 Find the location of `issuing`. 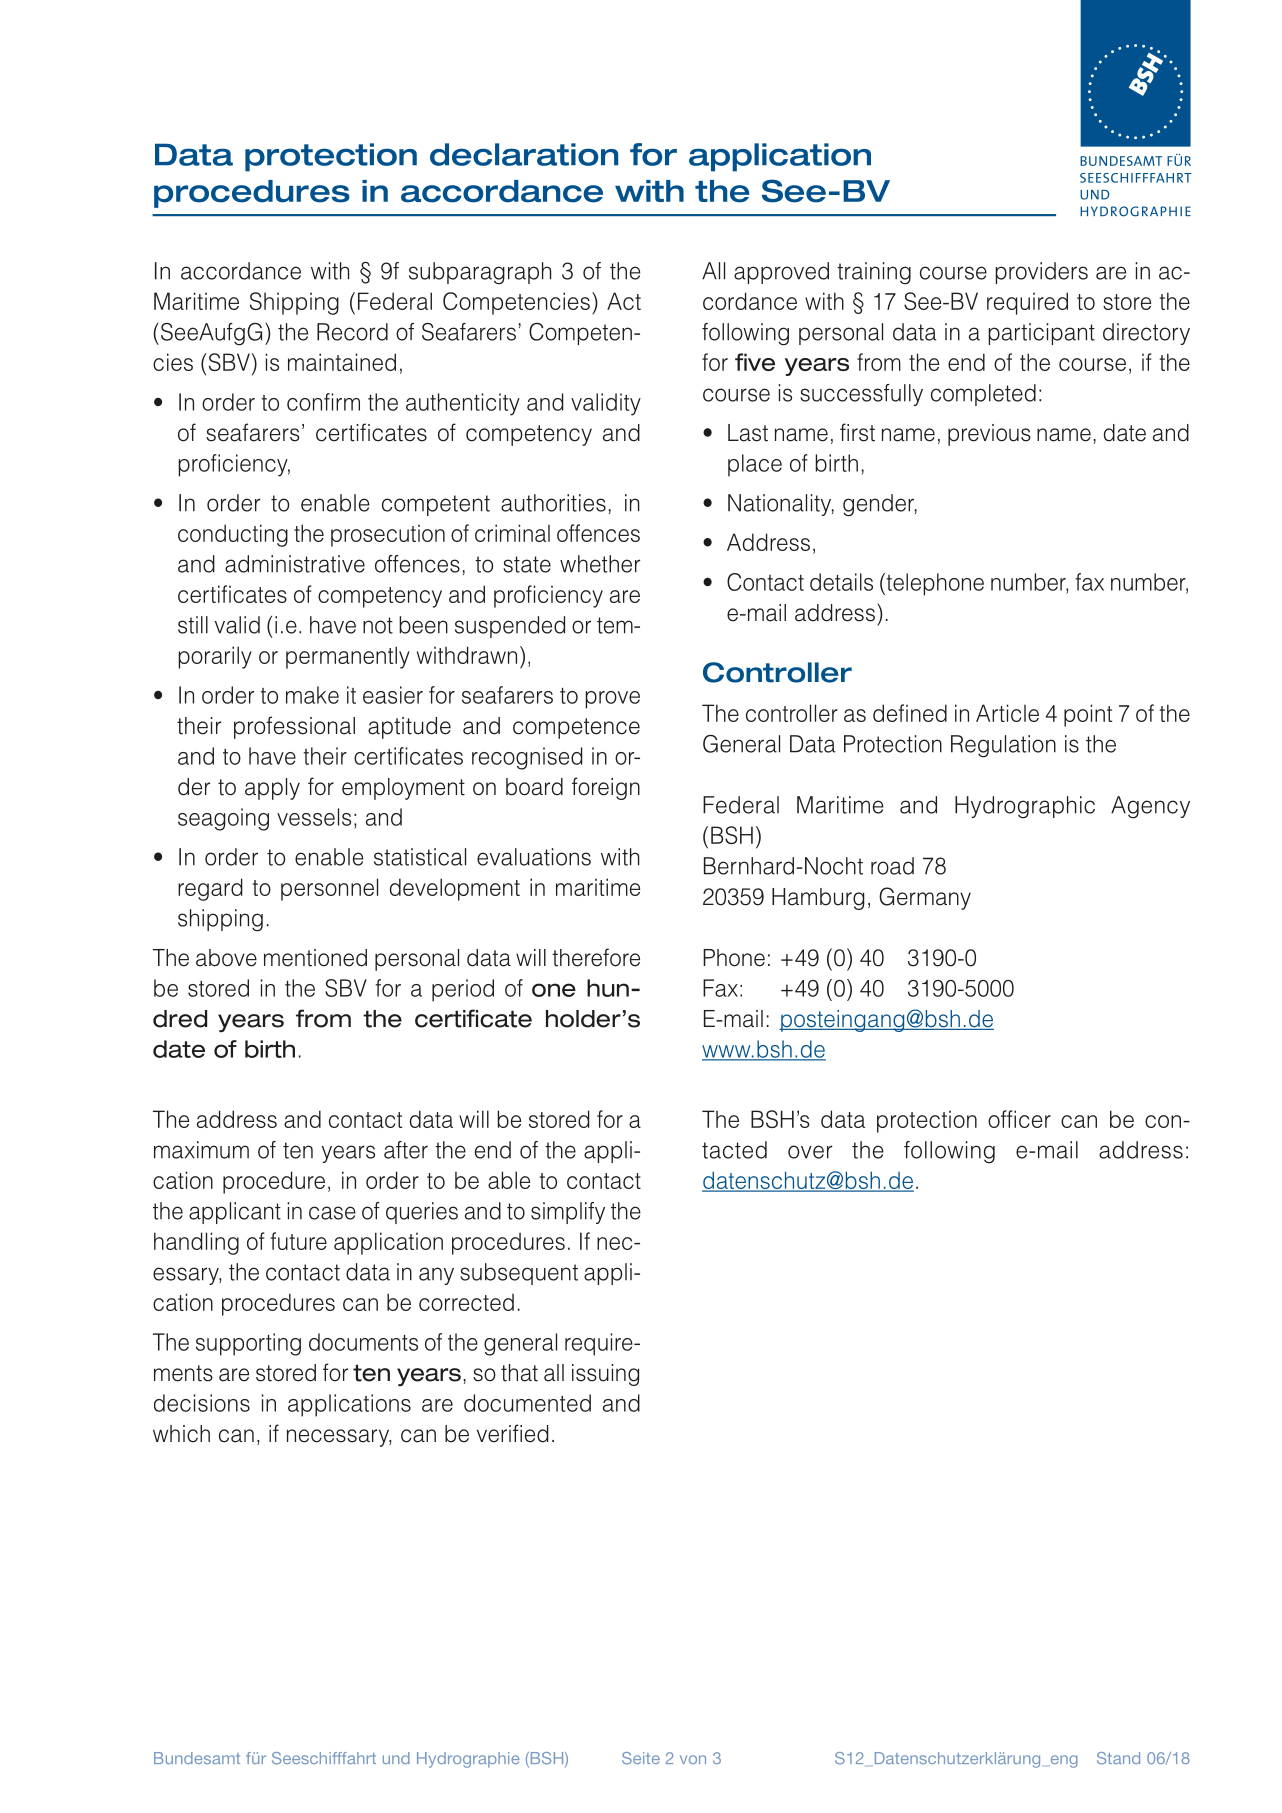

issuing is located at coordinates (605, 1375).
